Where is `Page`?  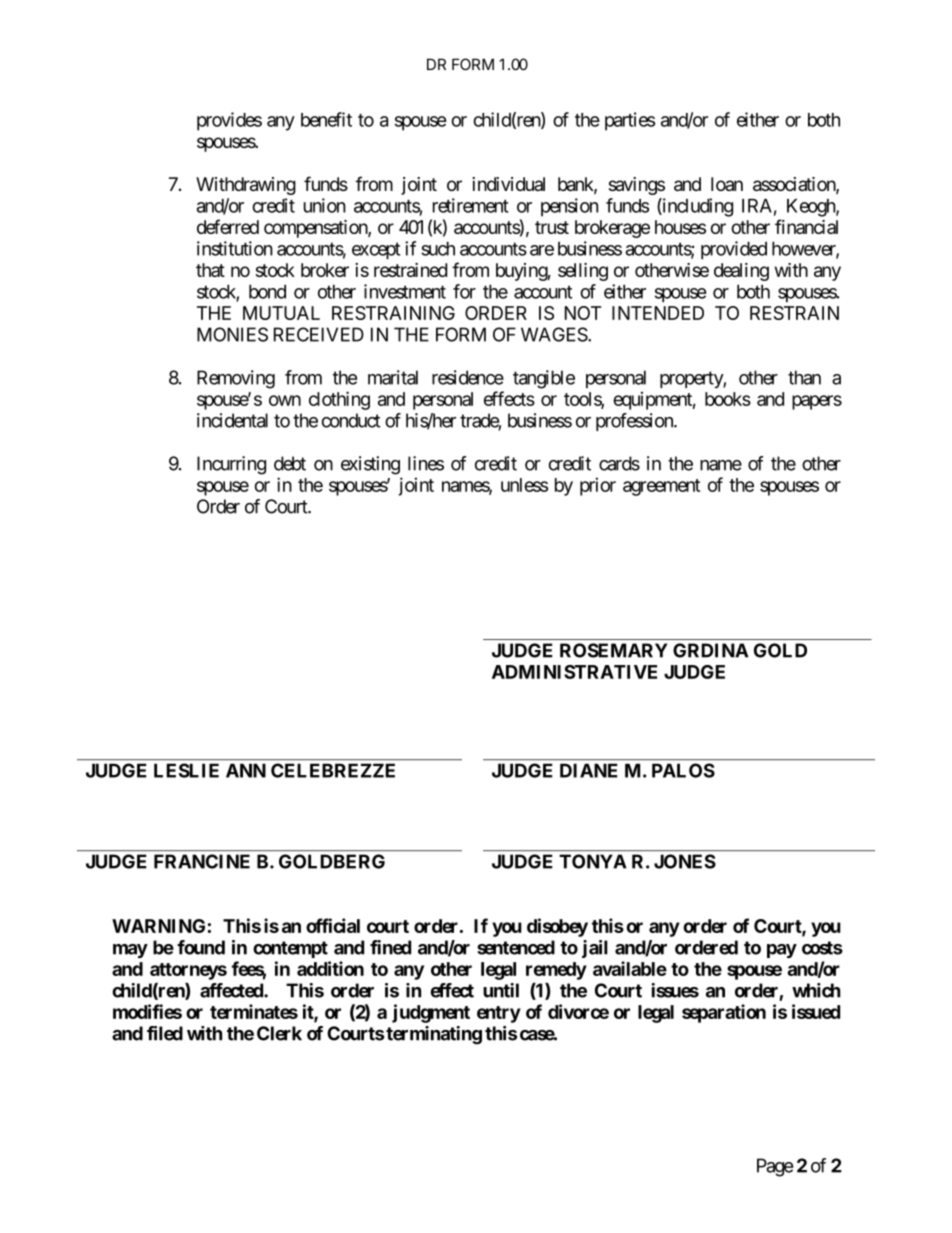
Page is located at coordinates (775, 1167).
